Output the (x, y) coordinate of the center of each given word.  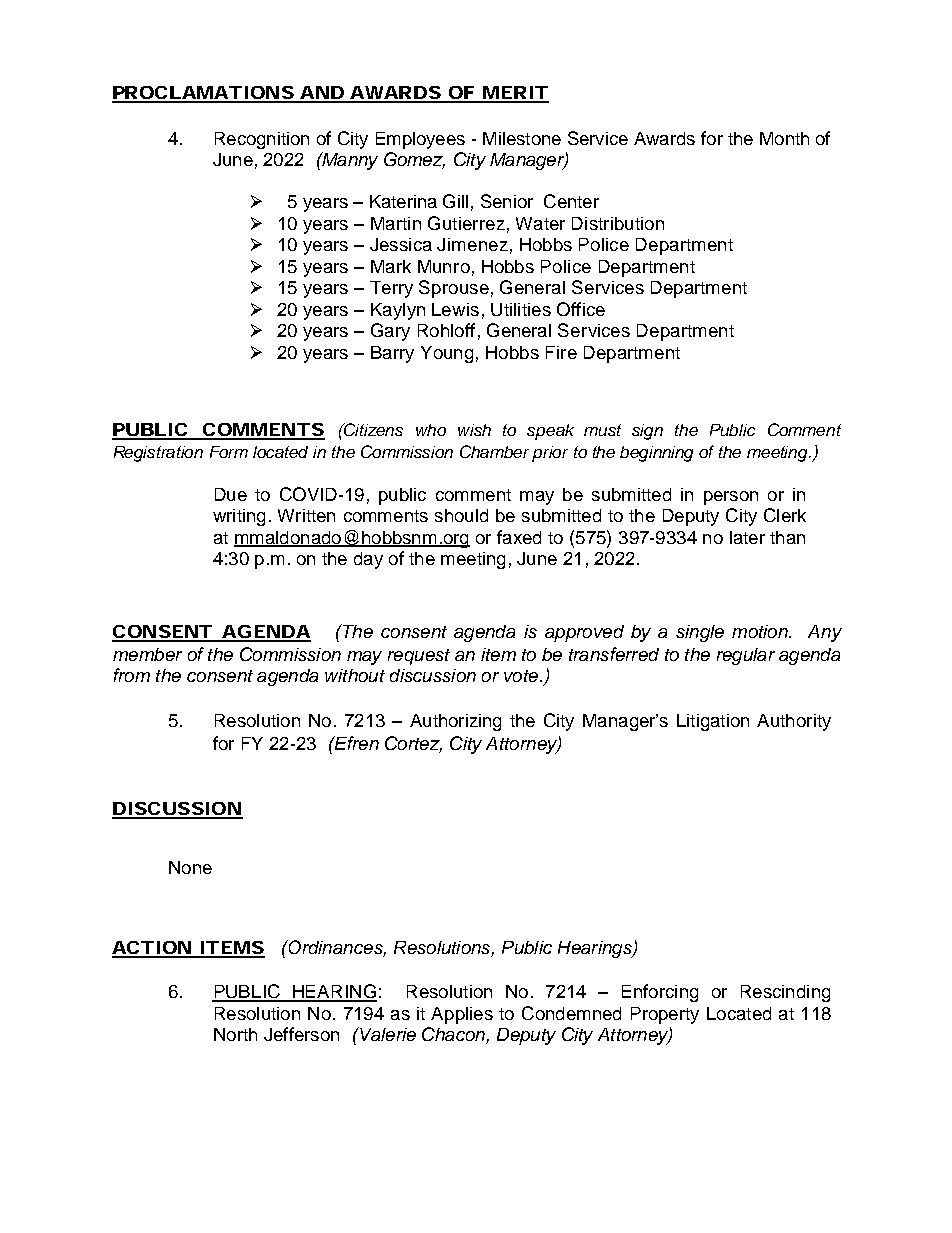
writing (239, 517)
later (747, 537)
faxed (519, 537)
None (190, 867)
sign (647, 432)
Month (784, 138)
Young (447, 354)
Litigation (713, 722)
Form (229, 452)
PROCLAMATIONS (204, 94)
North (235, 1034)
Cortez (413, 744)
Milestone (522, 138)
